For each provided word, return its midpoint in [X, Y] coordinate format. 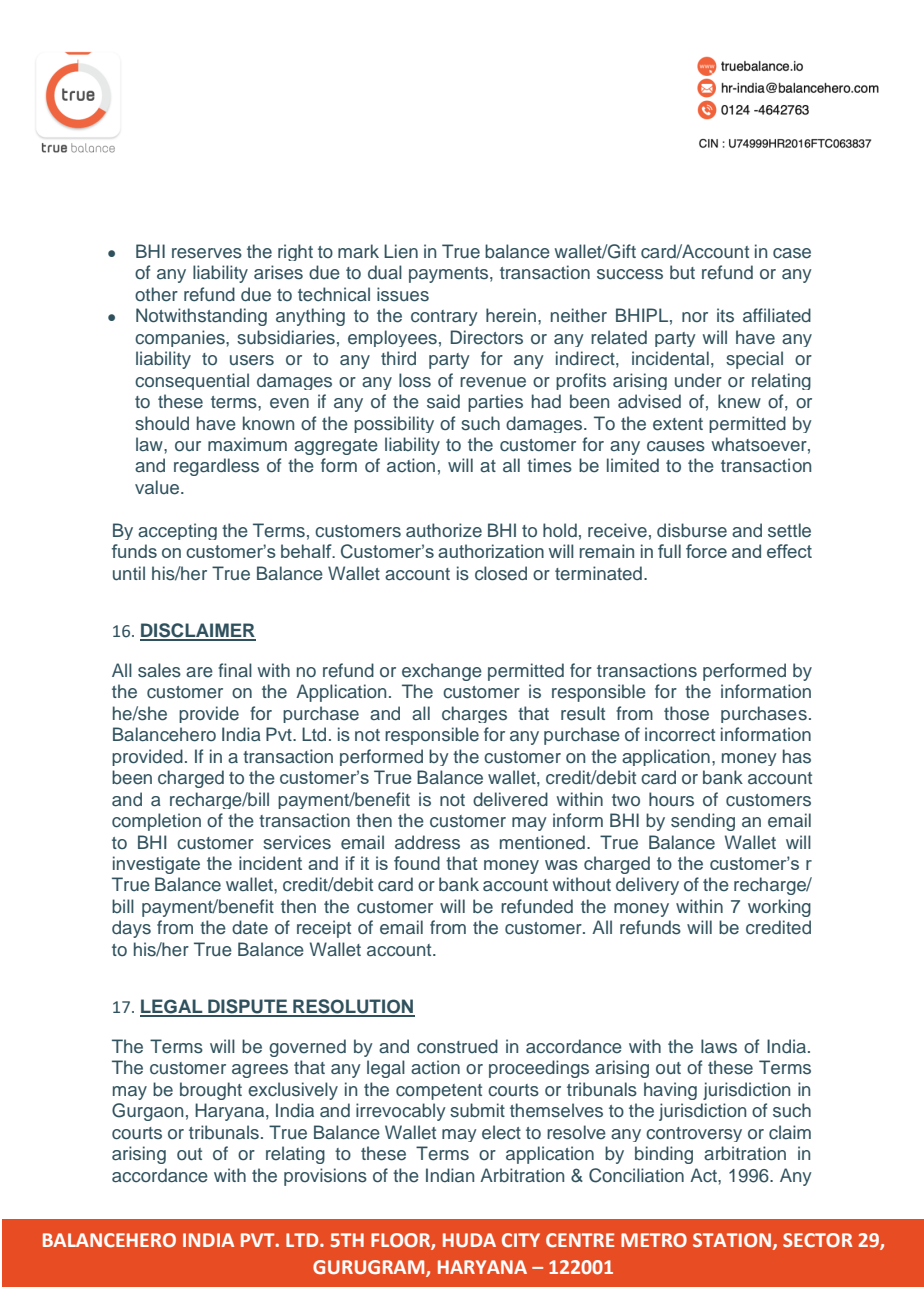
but [682, 272]
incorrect [680, 734]
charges [474, 714]
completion [156, 822]
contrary [444, 318]
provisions [325, 1177]
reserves [207, 253]
